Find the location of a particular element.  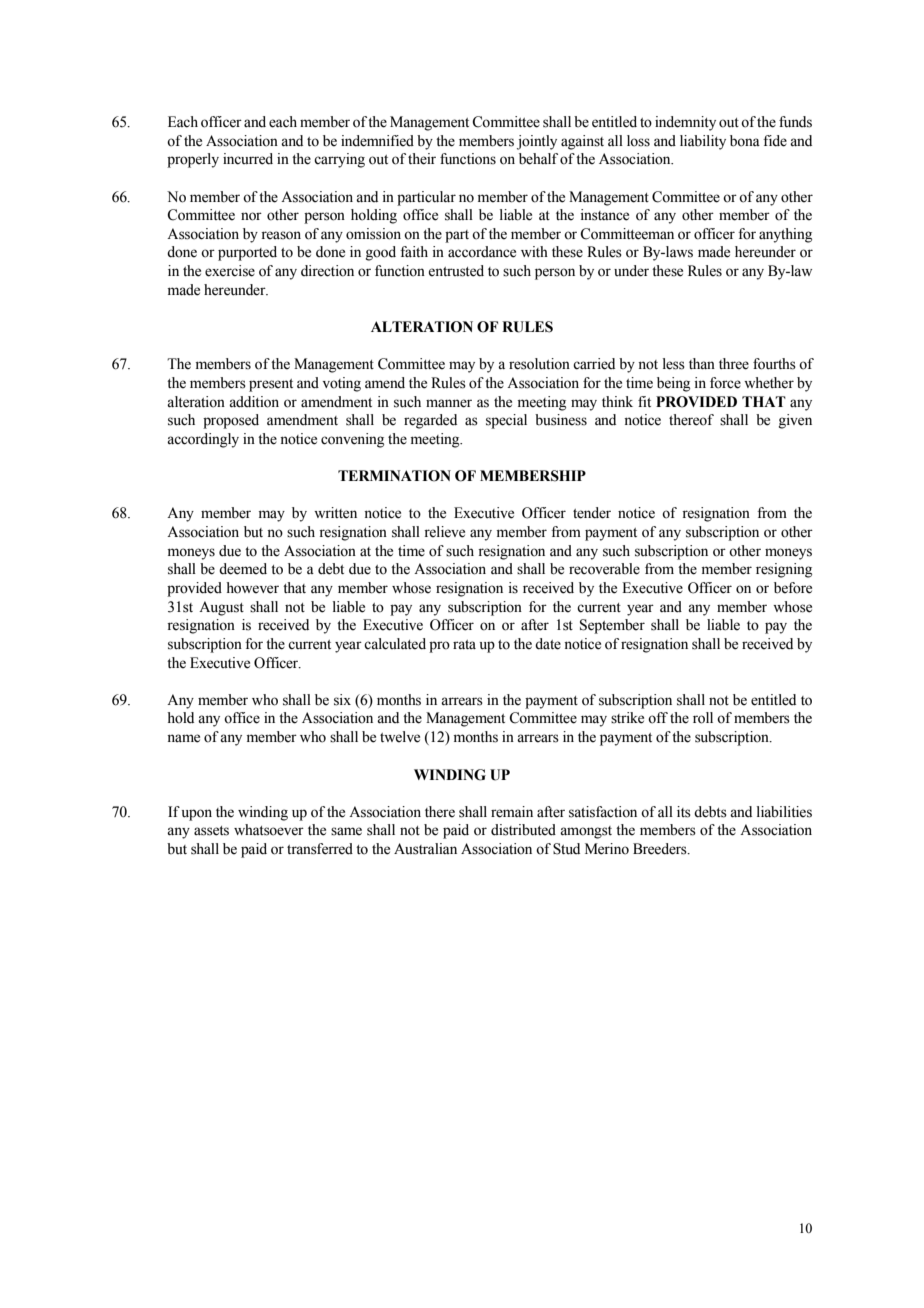

exercise is located at coordinates (230, 271).
